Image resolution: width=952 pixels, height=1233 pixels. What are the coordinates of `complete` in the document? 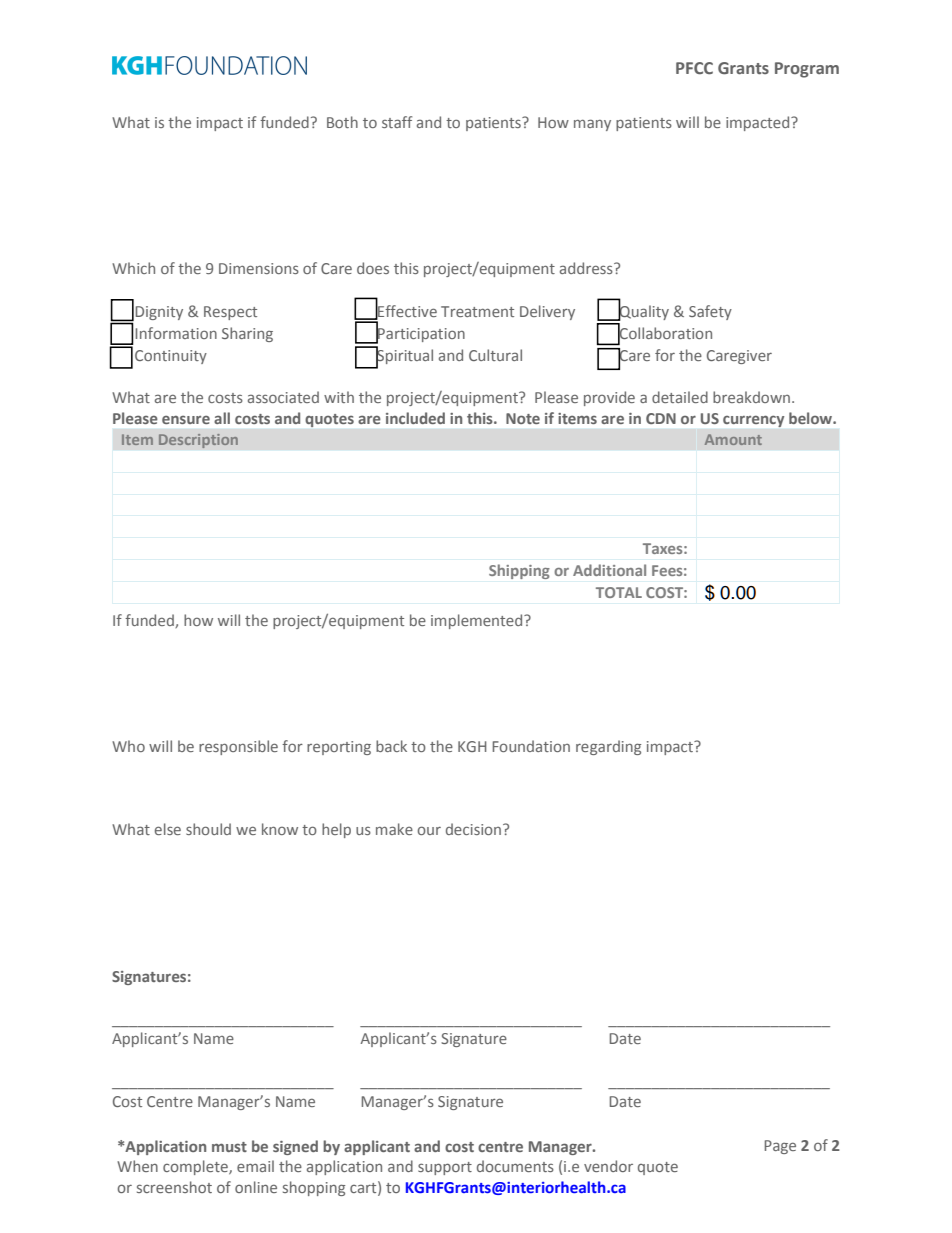 It's located at (196, 1167).
